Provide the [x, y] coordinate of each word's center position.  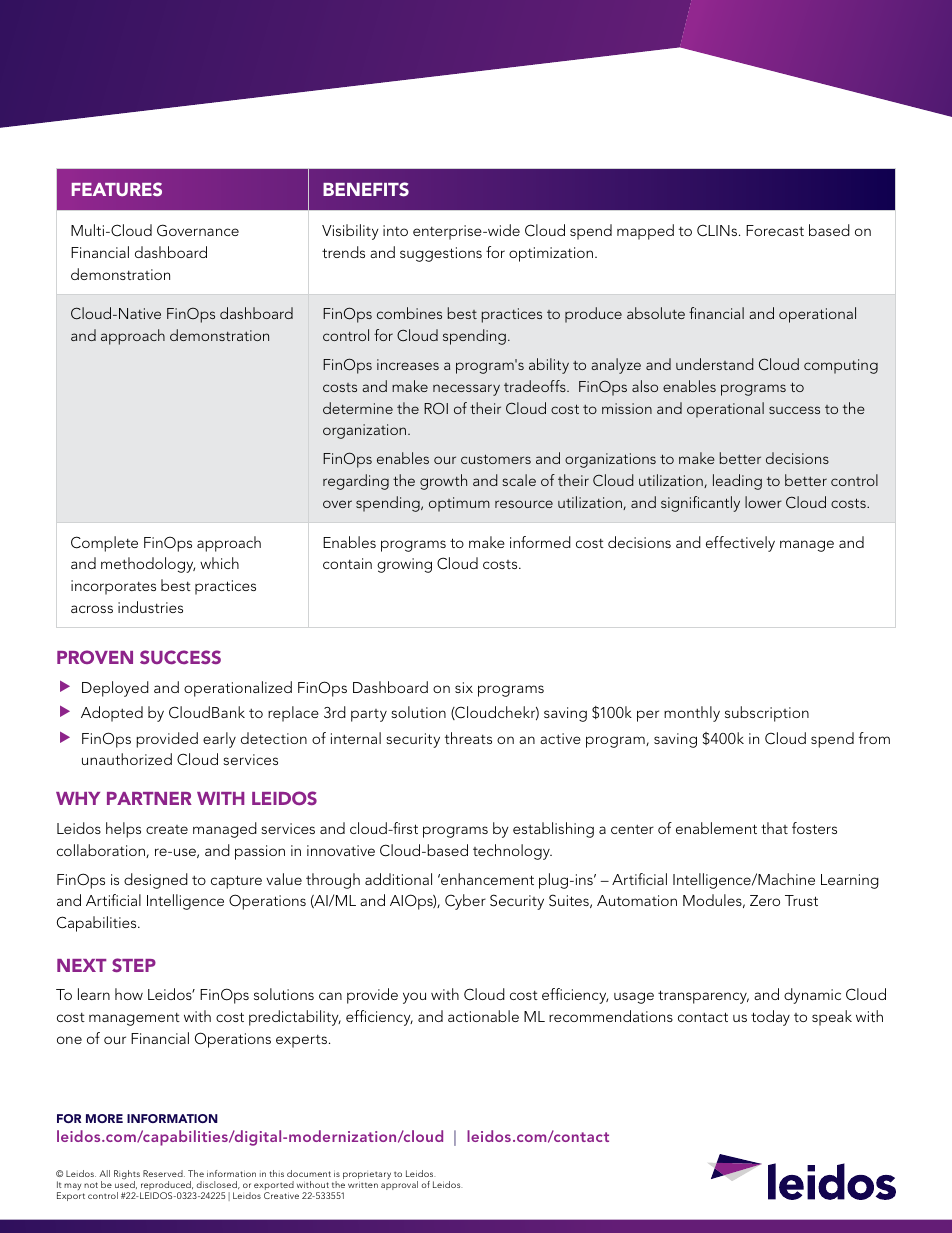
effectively [740, 544]
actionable [483, 1016]
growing [404, 565]
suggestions [441, 254]
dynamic [812, 996]
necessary [466, 390]
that [774, 828]
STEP [134, 965]
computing [841, 366]
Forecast [775, 230]
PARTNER [149, 798]
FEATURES [117, 189]
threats [468, 738]
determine [358, 408]
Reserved [164, 1173]
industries [150, 607]
